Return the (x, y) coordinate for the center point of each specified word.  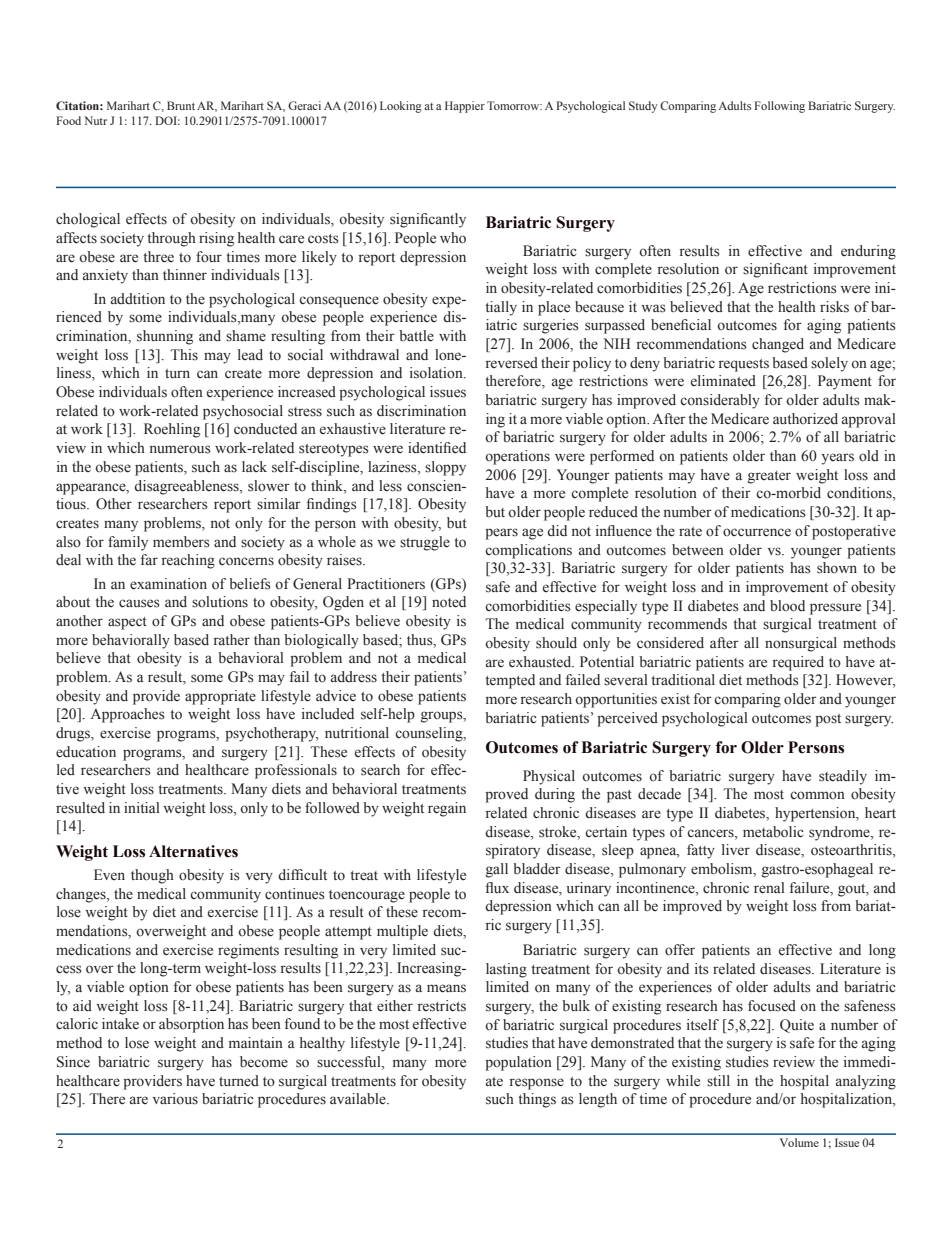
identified (437, 448)
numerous (180, 449)
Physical (549, 777)
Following (779, 107)
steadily (843, 777)
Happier (465, 107)
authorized (805, 419)
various (175, 1099)
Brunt (181, 105)
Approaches (127, 715)
